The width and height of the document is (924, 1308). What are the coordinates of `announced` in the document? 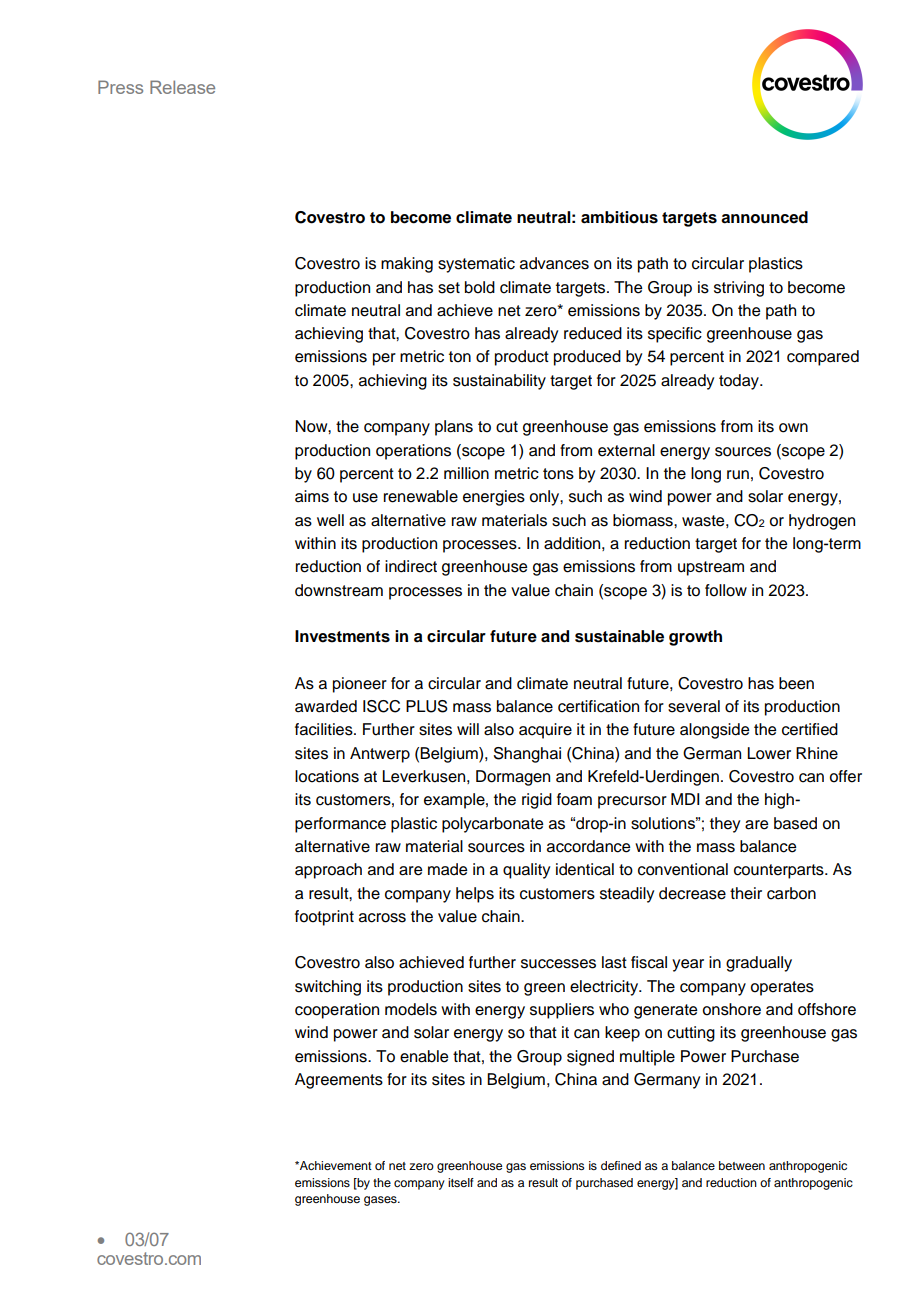 It's located at (764, 217).
